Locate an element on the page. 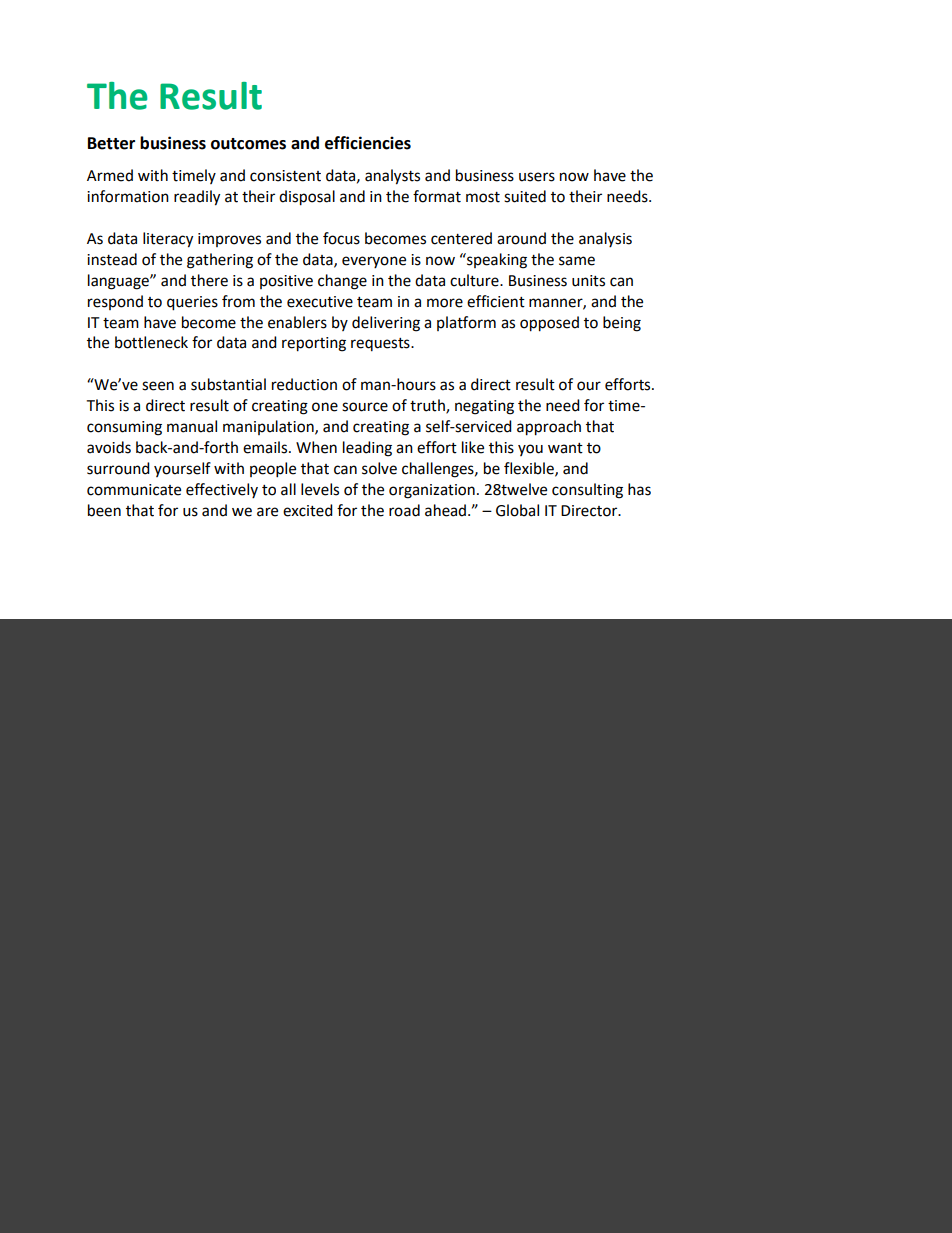 The width and height of the page is (952, 1233). road is located at coordinates (404, 510).
